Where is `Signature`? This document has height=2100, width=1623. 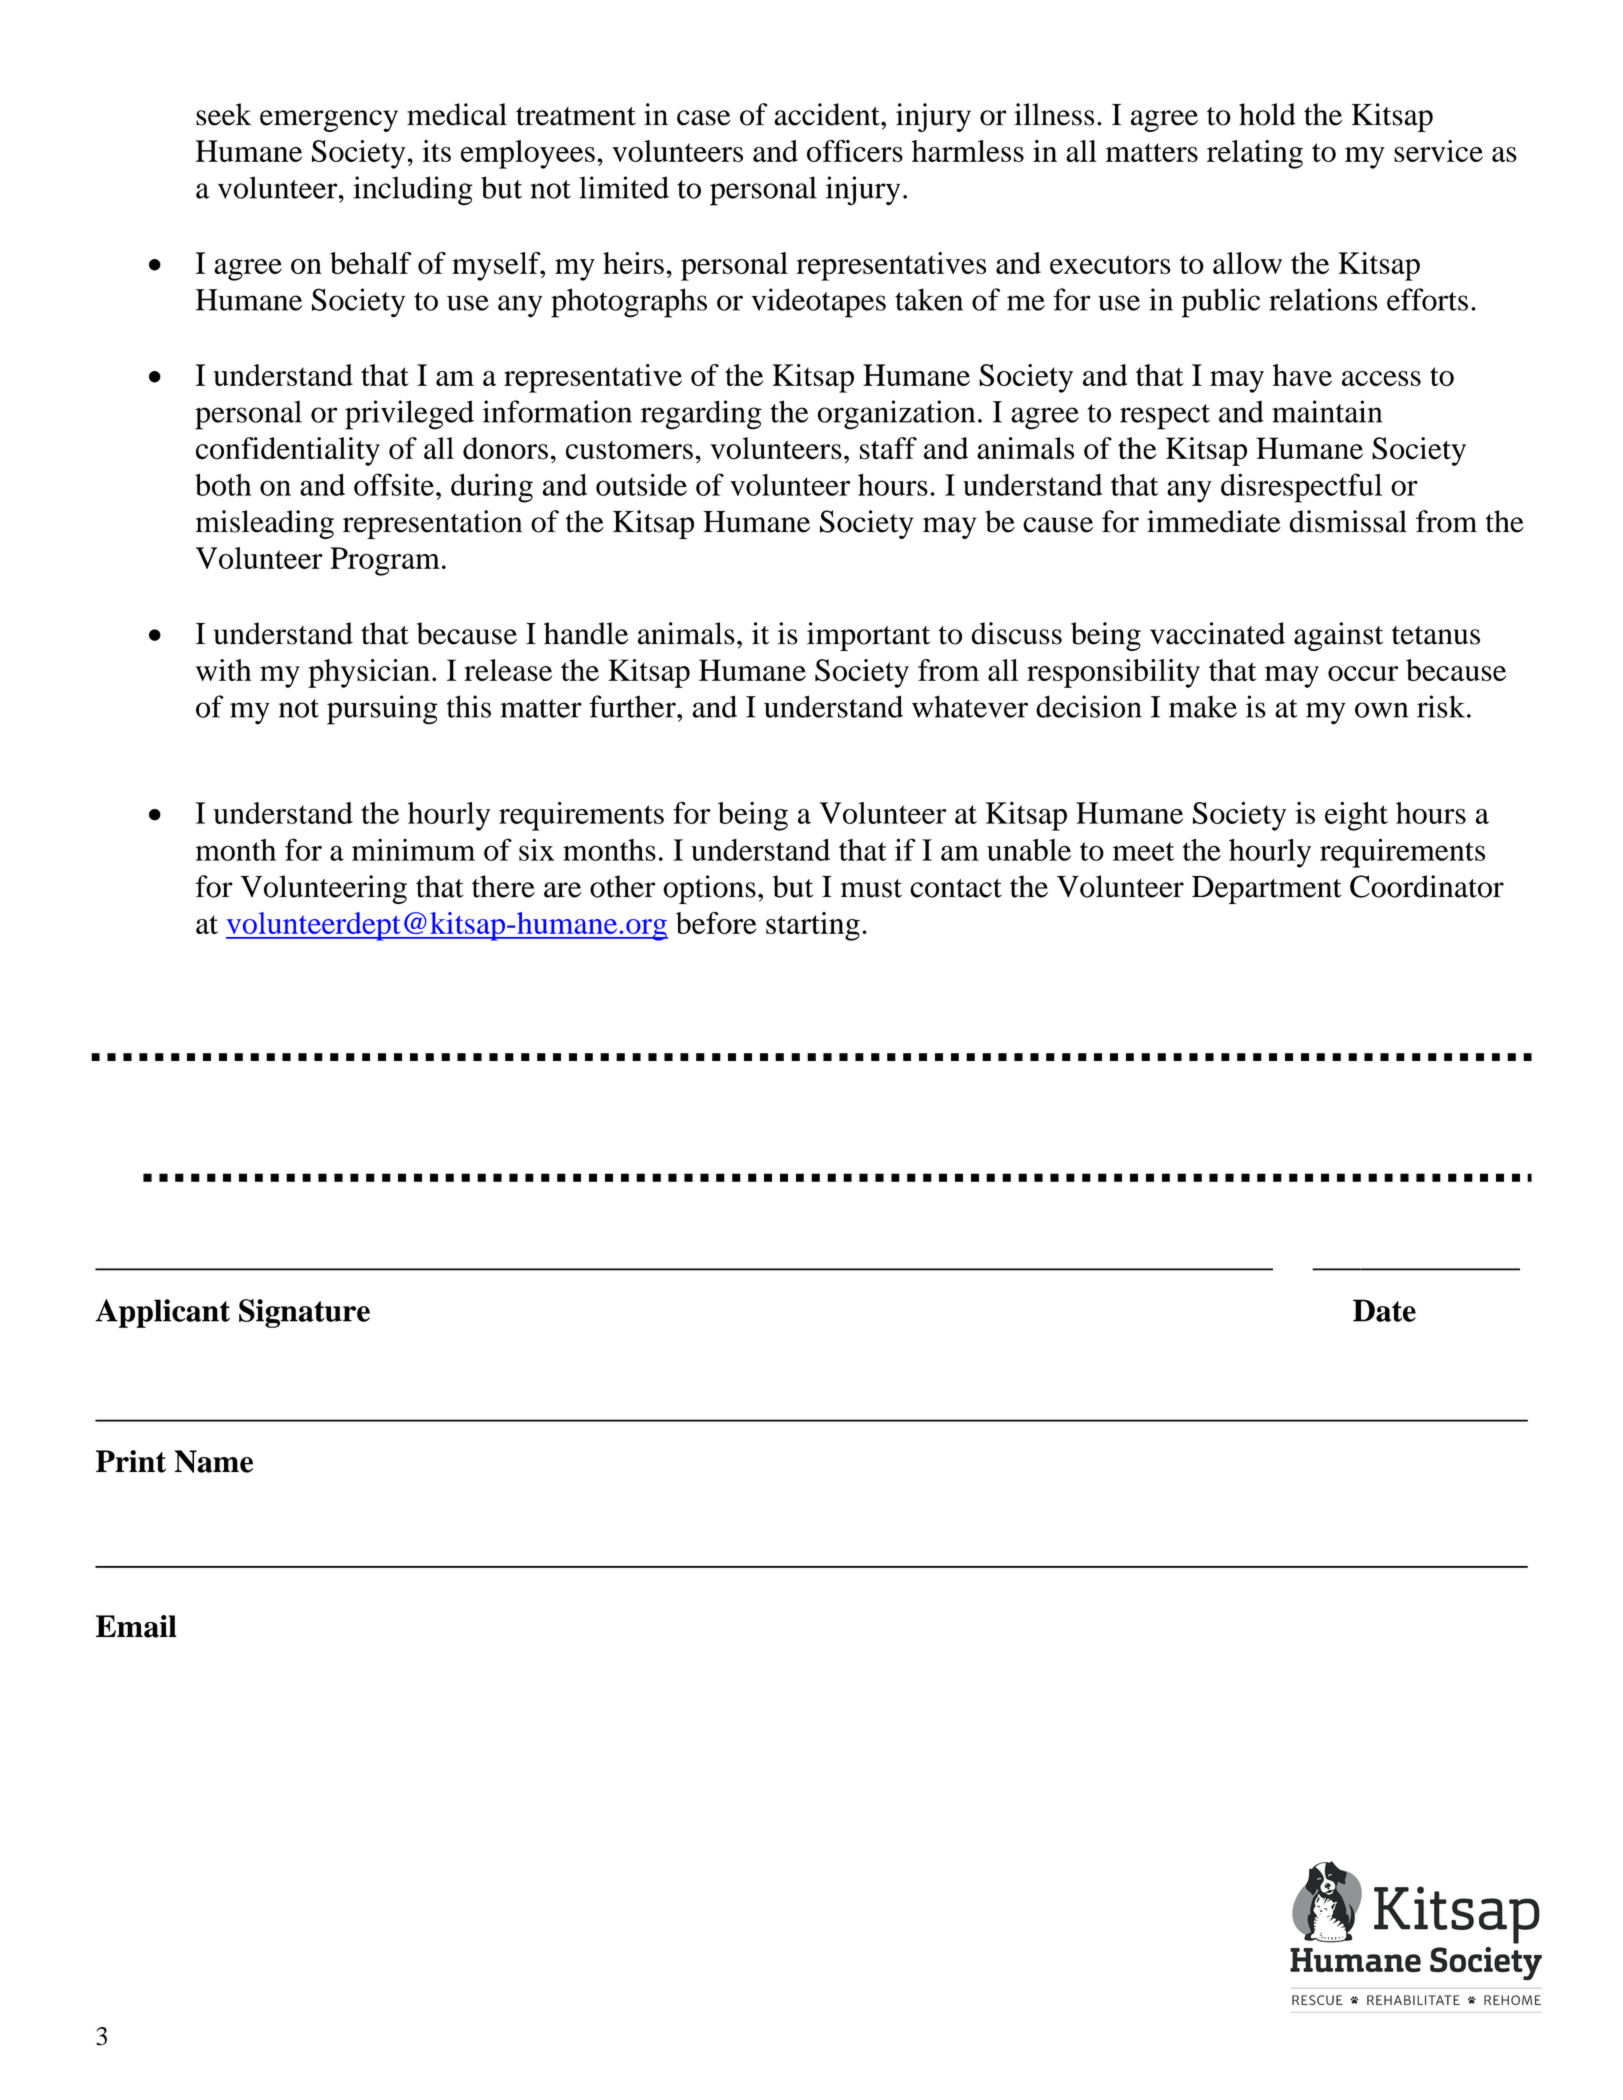 Signature is located at coordinates (304, 1313).
